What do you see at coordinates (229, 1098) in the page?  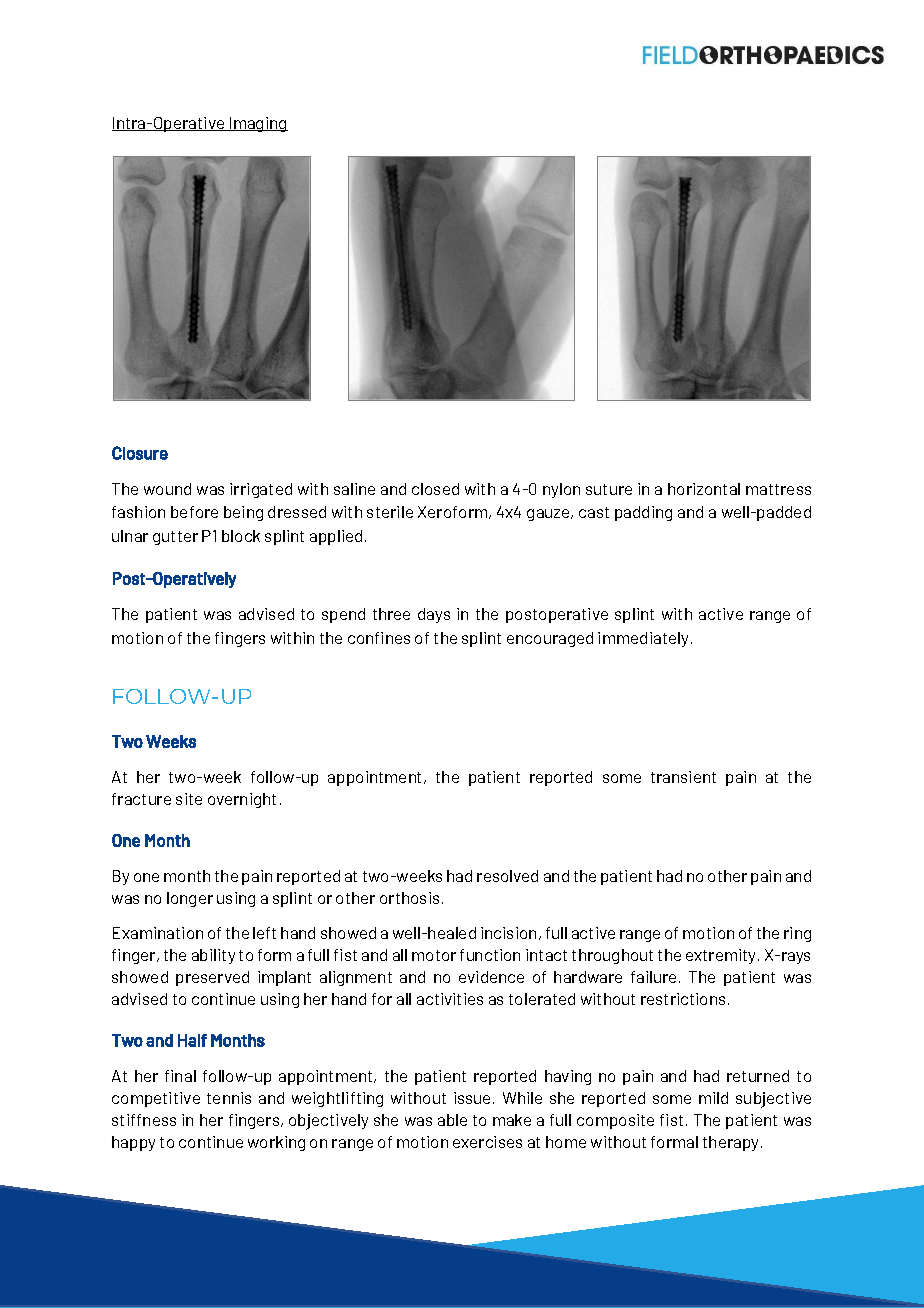 I see `tennis` at bounding box center [229, 1098].
